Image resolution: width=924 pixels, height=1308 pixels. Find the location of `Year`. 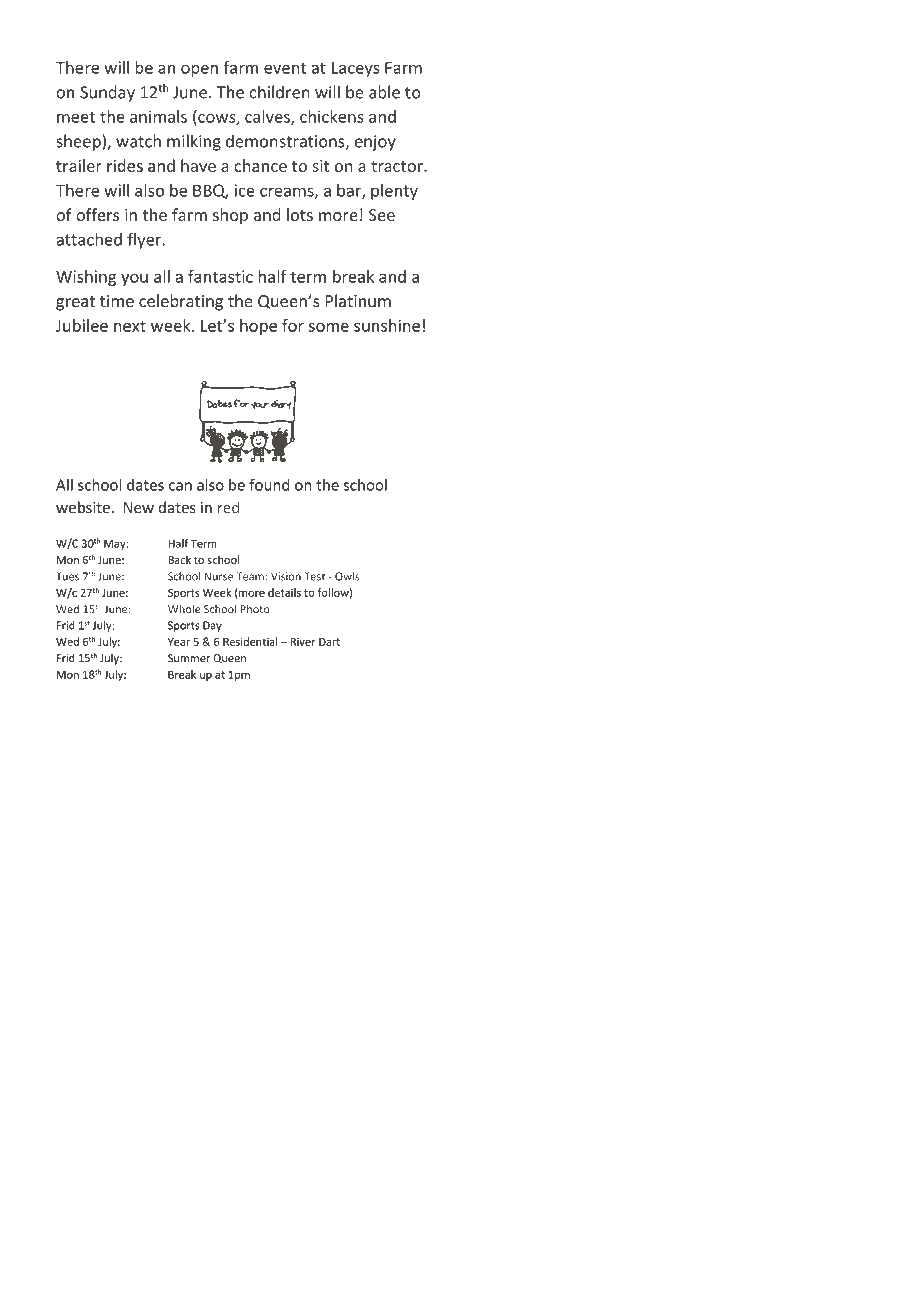

Year is located at coordinates (179, 642).
